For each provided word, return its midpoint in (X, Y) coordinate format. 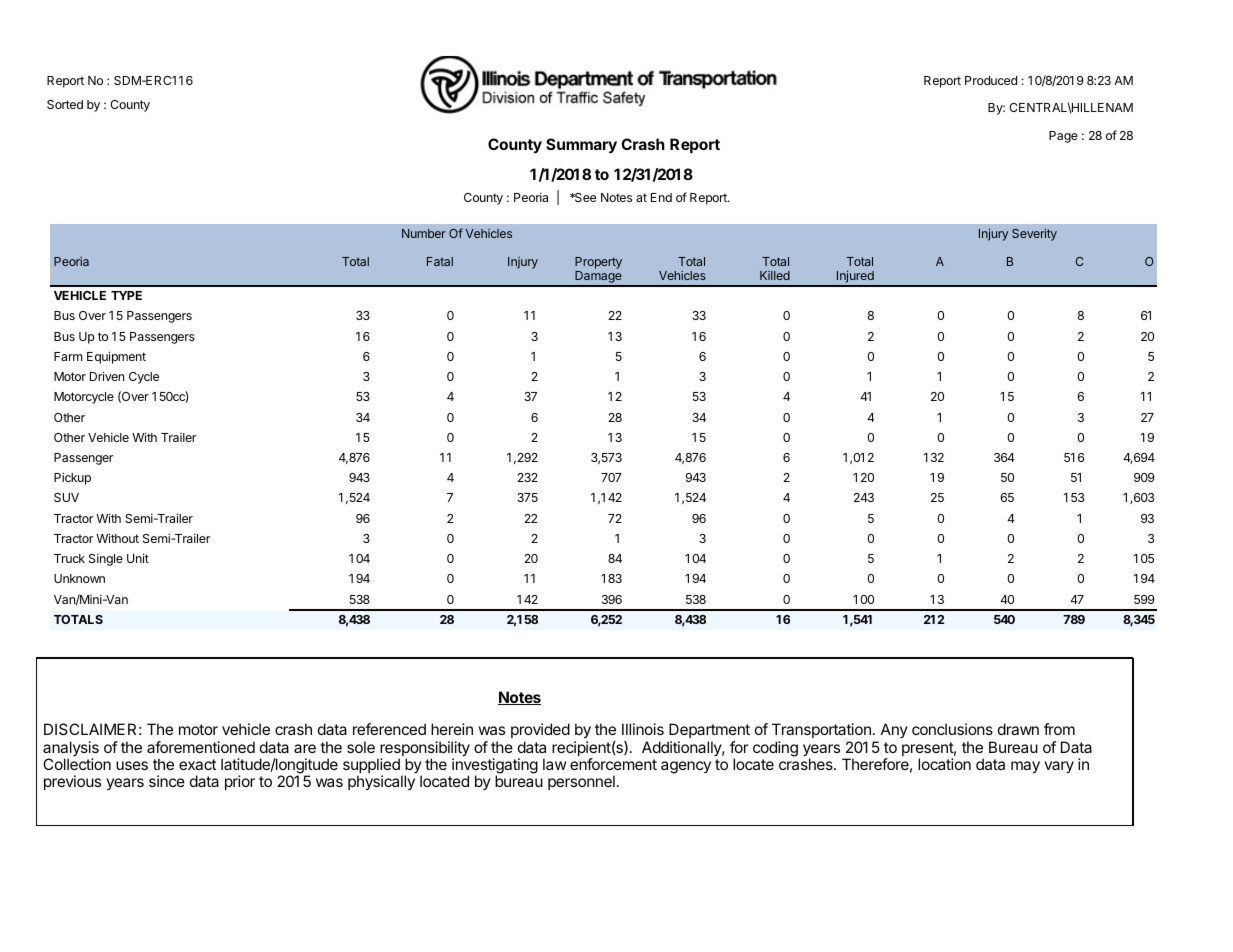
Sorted (65, 104)
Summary (581, 146)
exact (197, 764)
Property (598, 264)
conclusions (952, 729)
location (944, 764)
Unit (138, 558)
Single (106, 559)
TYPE (126, 295)
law (554, 764)
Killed (775, 275)
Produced (991, 80)
